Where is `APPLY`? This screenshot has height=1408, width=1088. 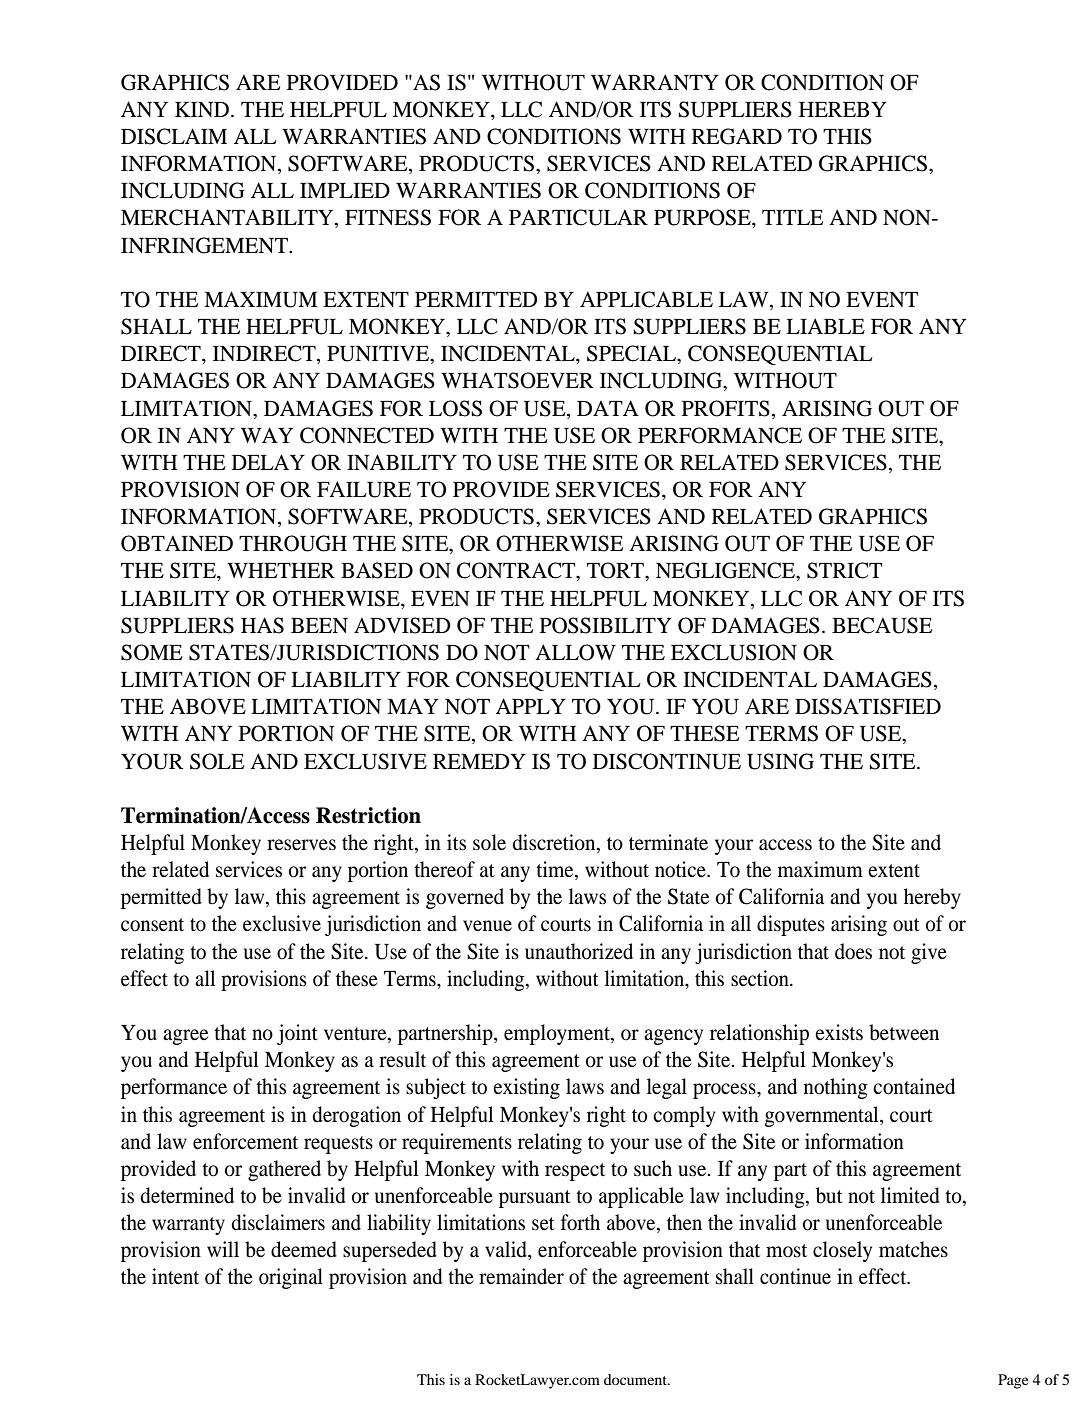
APPLY is located at coordinates (531, 706).
